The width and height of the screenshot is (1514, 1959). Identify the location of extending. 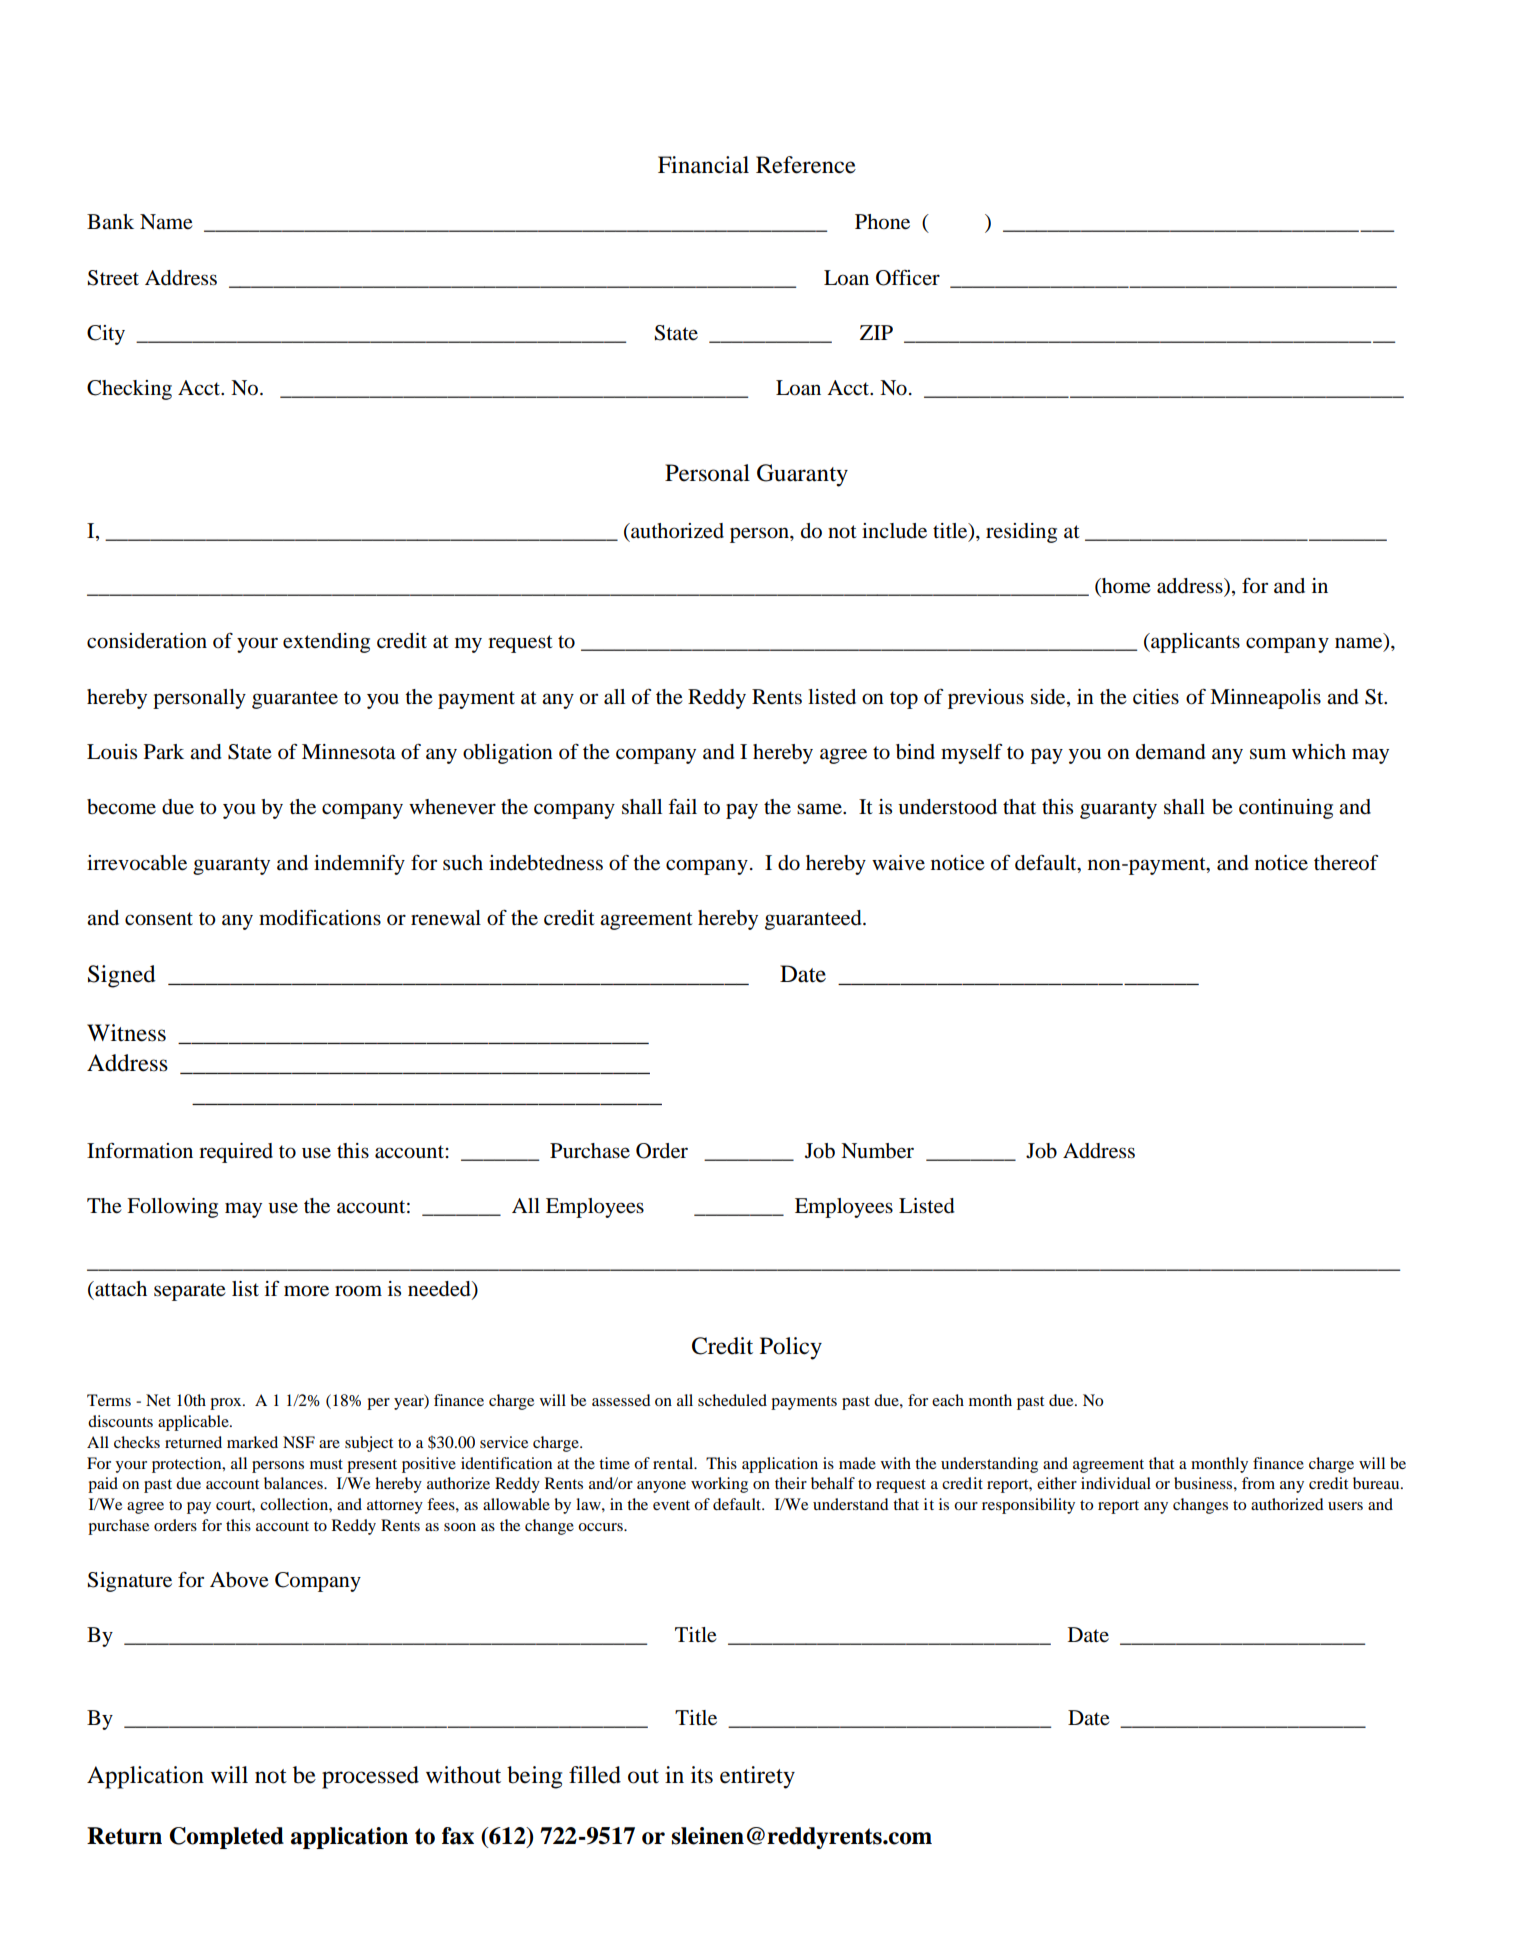
(326, 643).
